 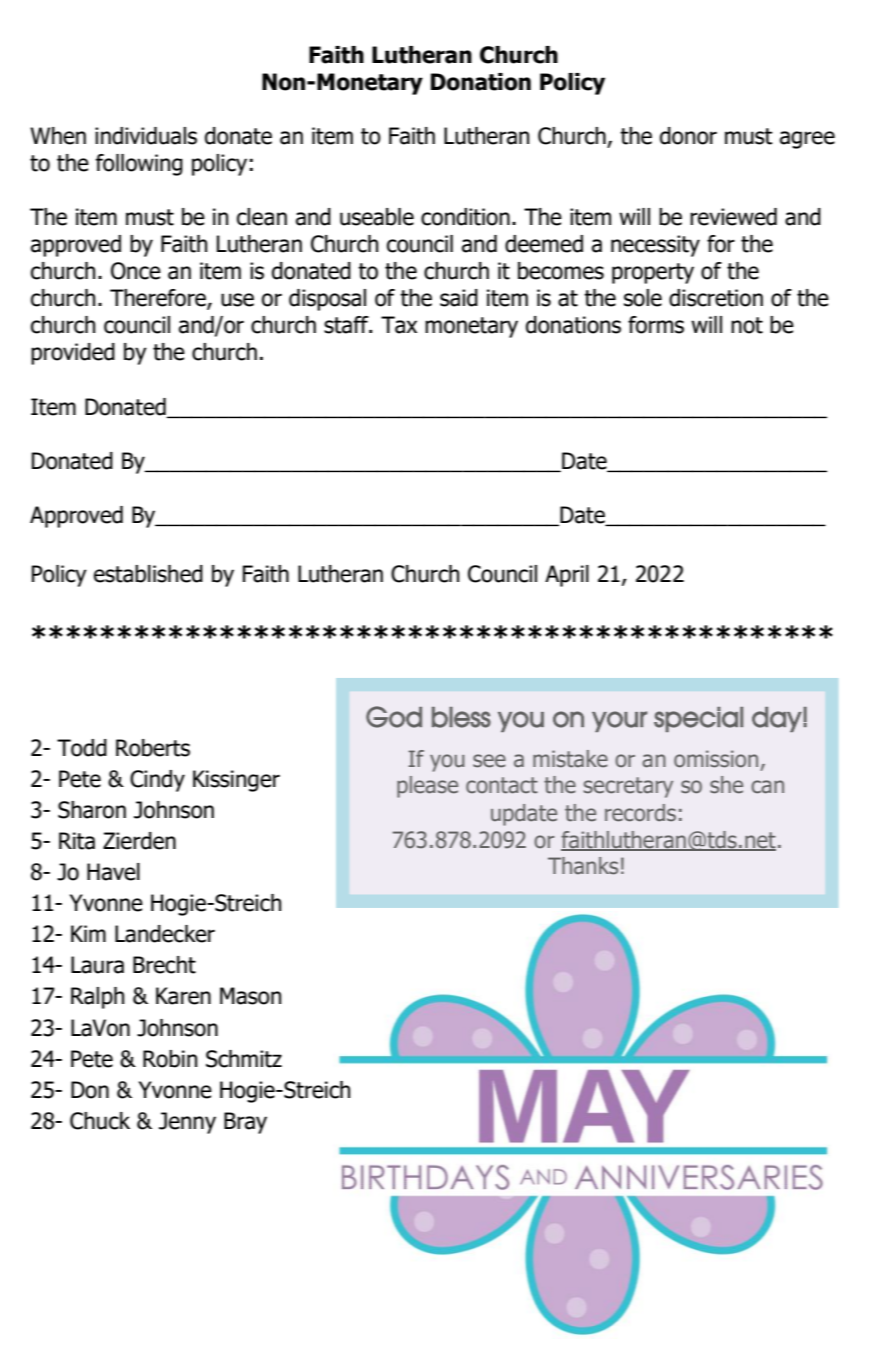 I want to click on Kissinger, so click(x=236, y=781).
